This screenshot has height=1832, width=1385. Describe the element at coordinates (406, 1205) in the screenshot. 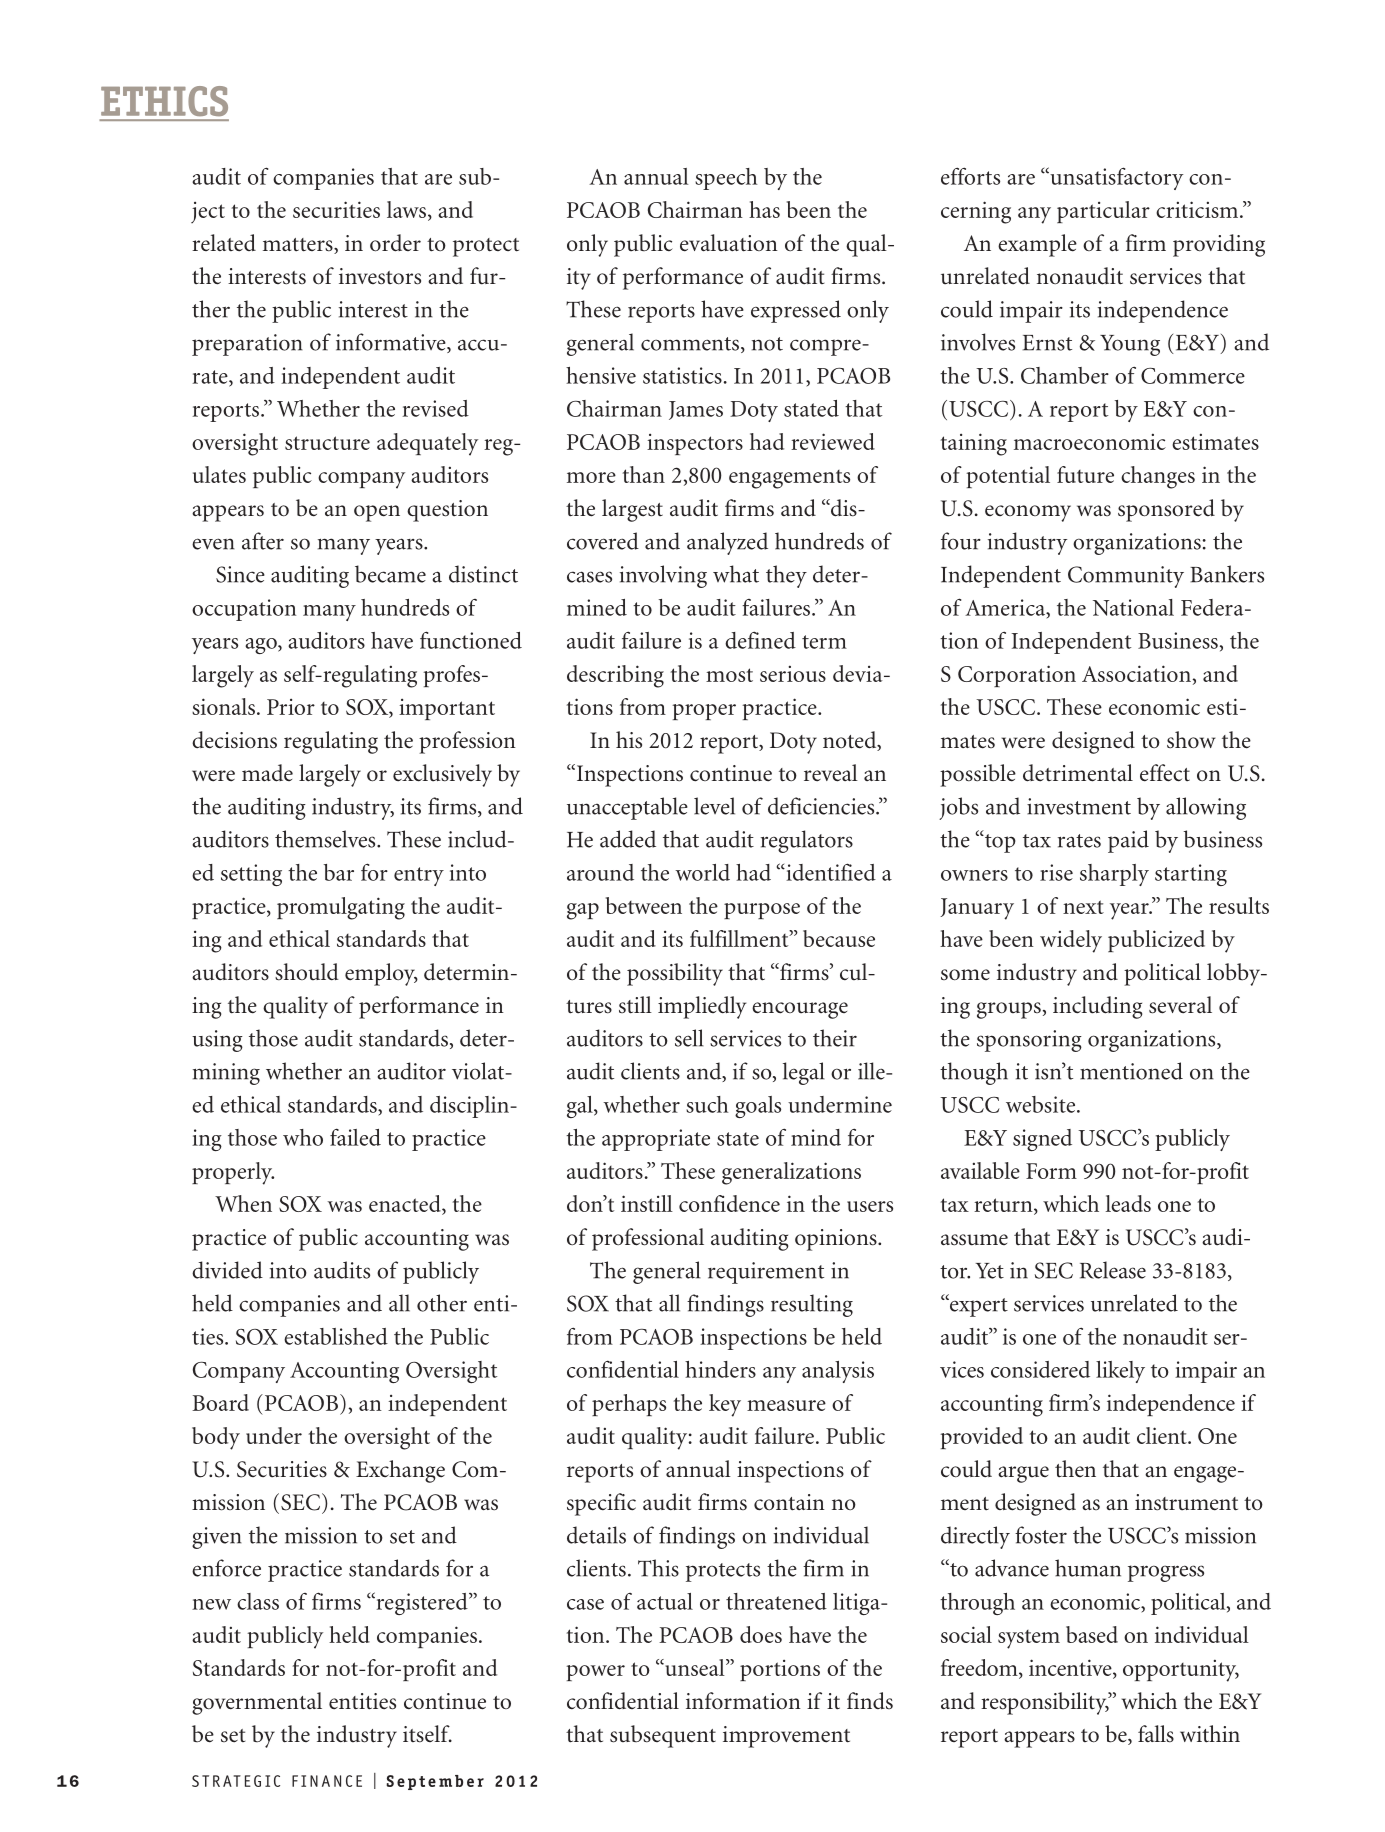

I see `enacted` at that location.
